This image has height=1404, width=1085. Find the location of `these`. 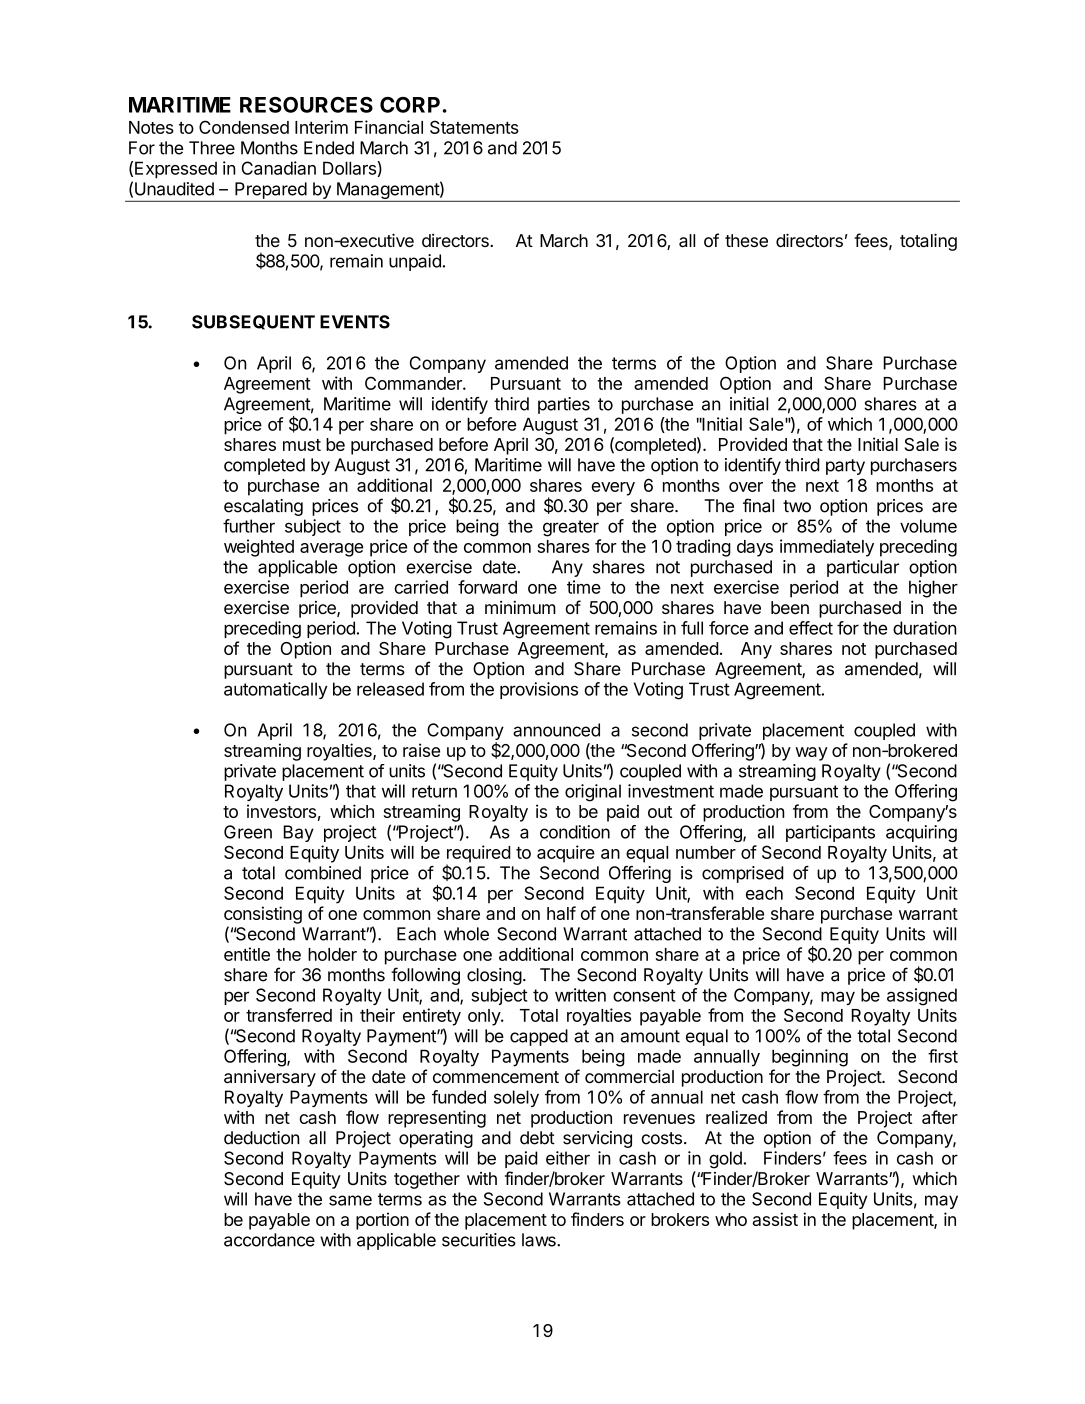

these is located at coordinates (746, 240).
